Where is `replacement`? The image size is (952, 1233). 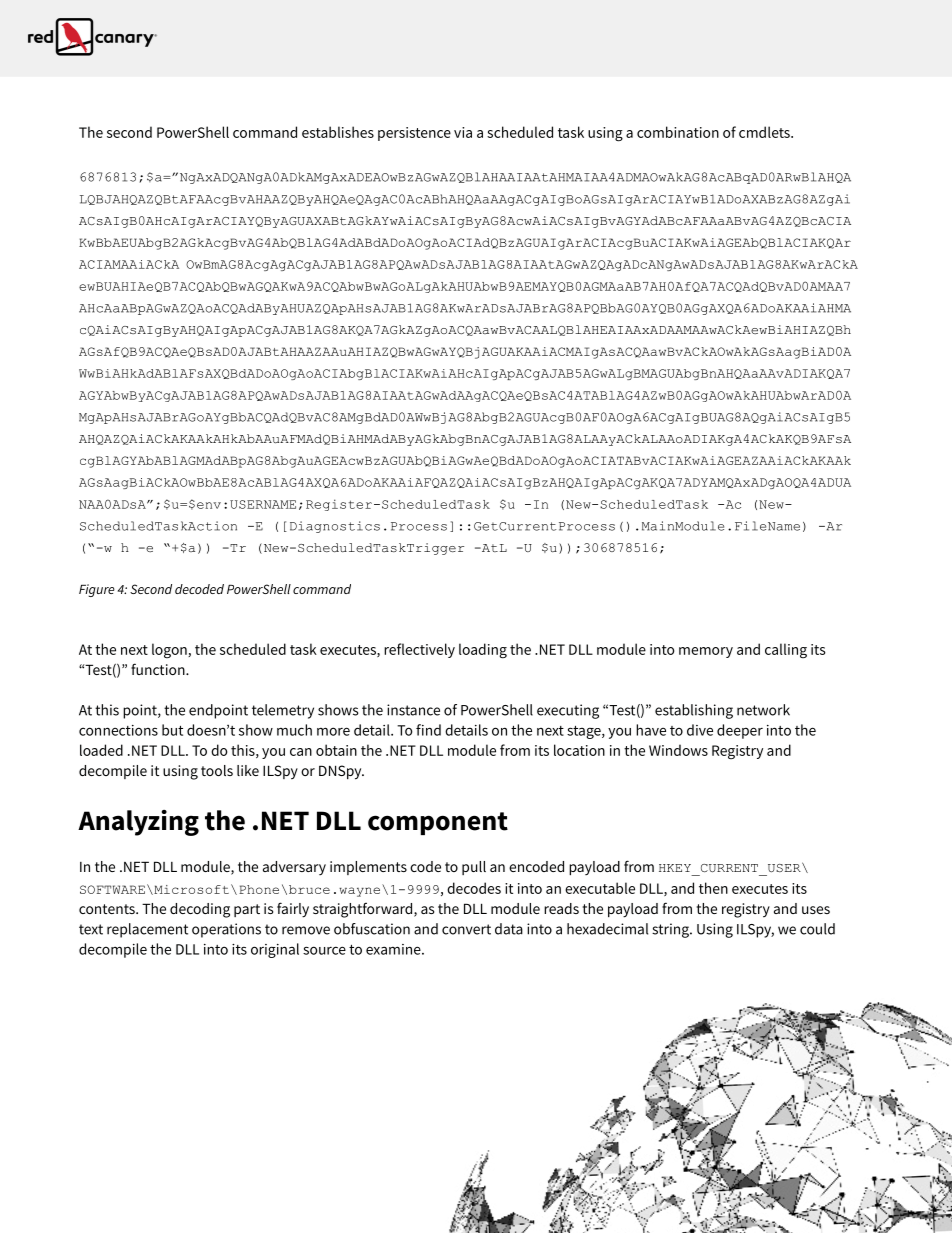
replacement is located at coordinates (147, 930).
